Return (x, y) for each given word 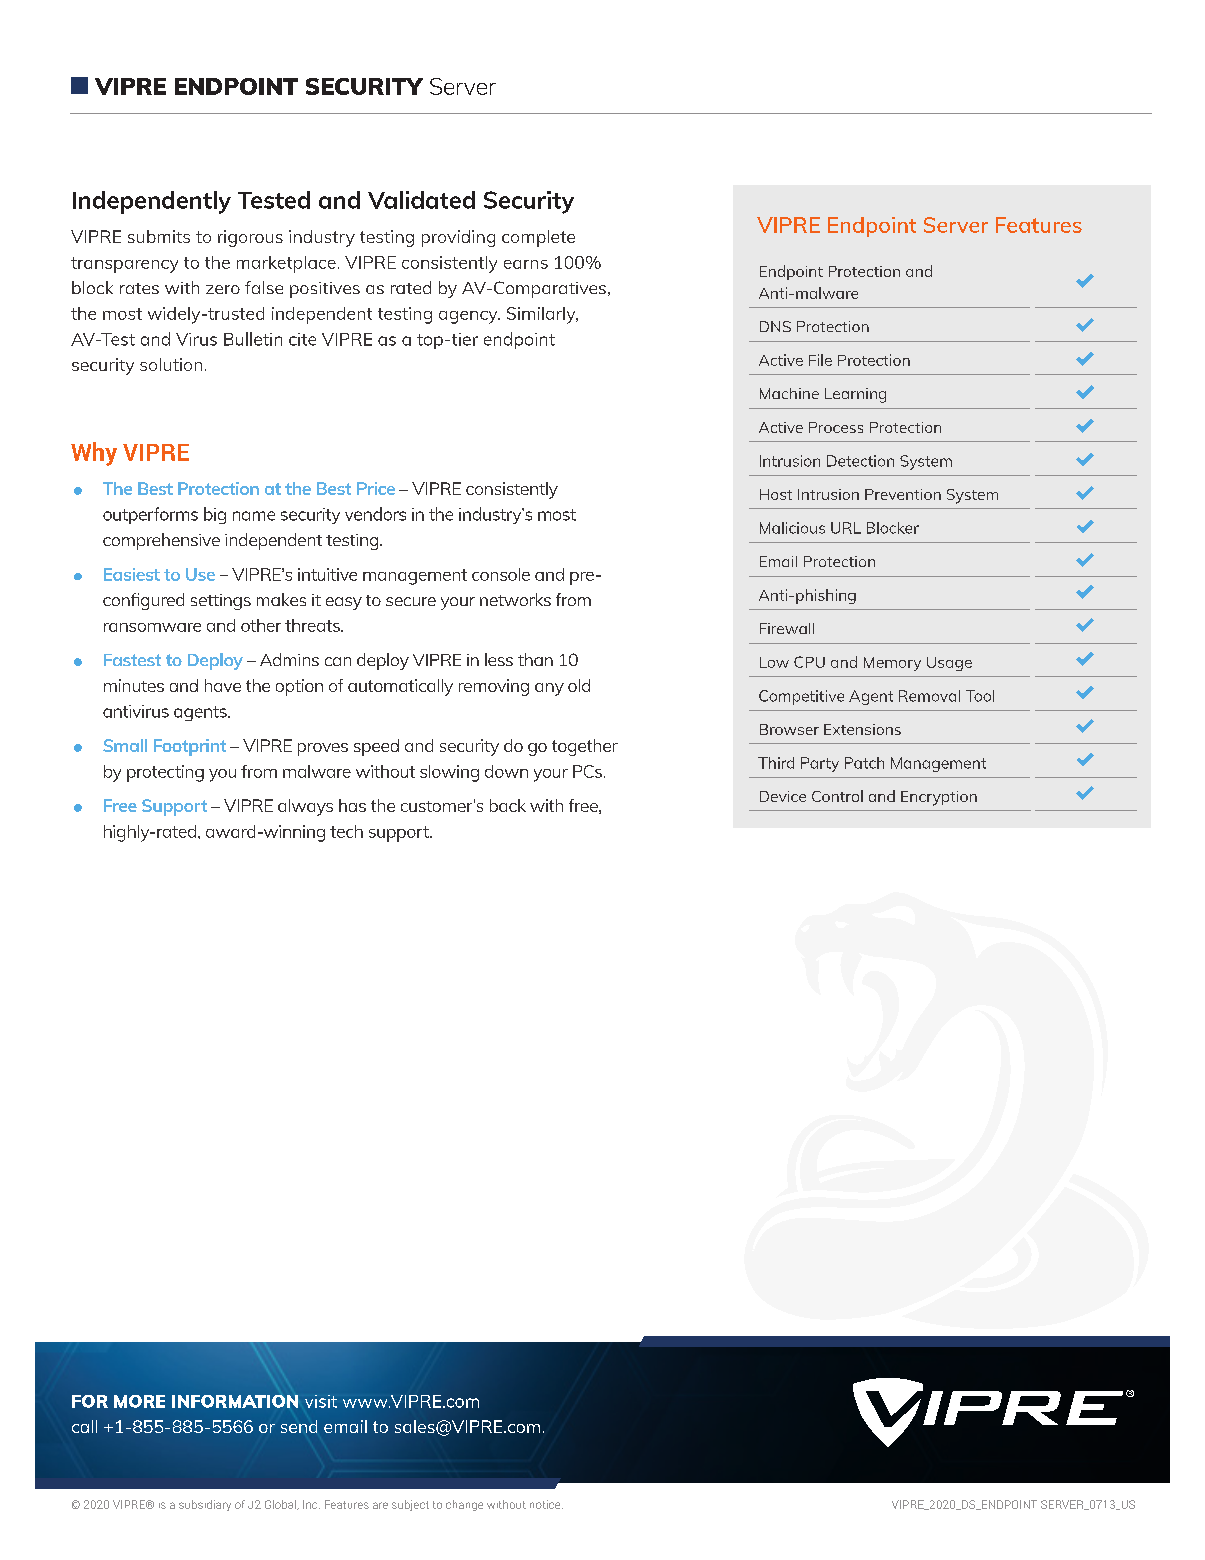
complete (538, 238)
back (508, 805)
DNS (775, 326)
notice (546, 1504)
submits (159, 236)
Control (837, 796)
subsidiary (205, 1505)
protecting (165, 773)
